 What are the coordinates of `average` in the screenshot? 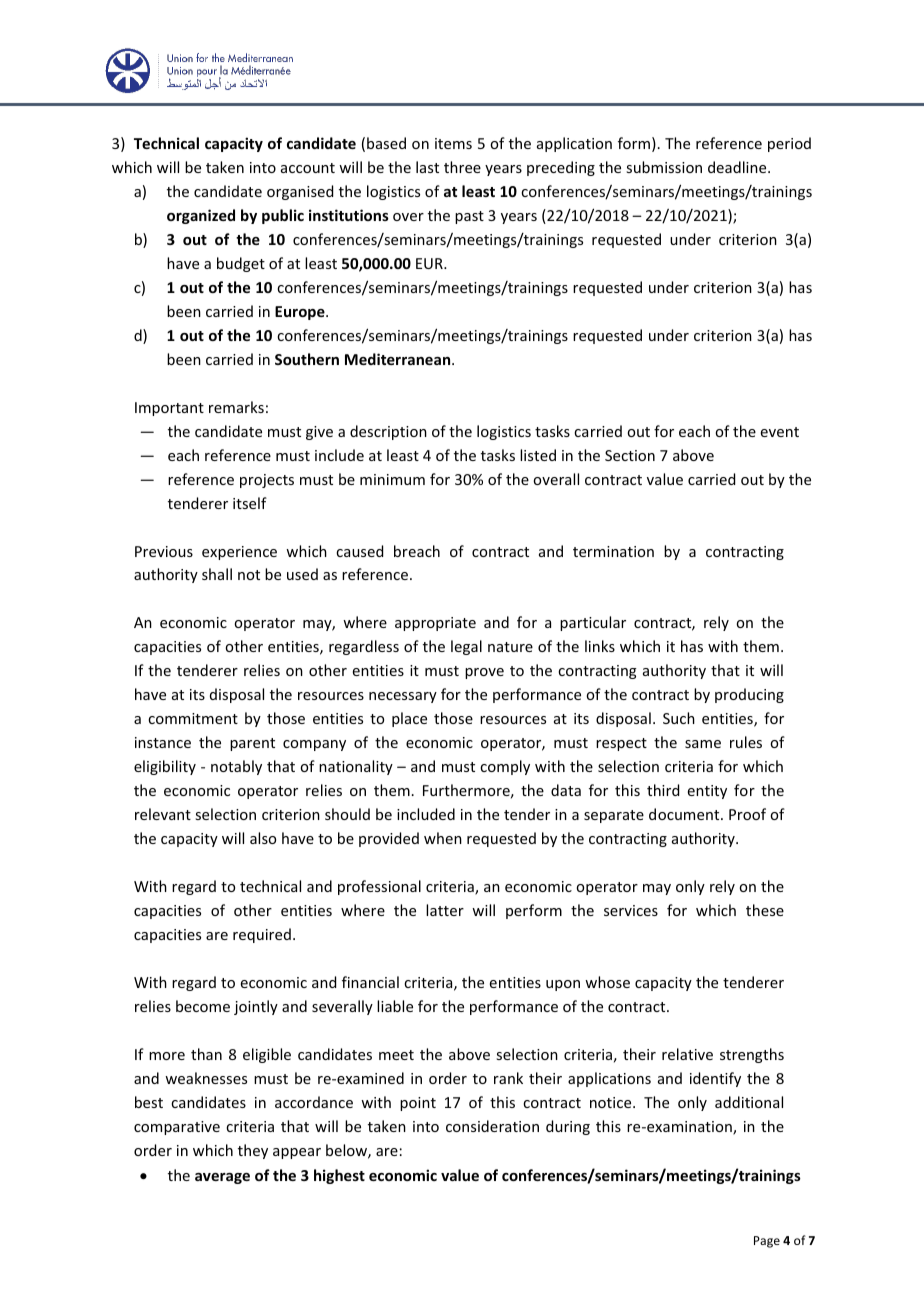 It's located at (222, 1178).
